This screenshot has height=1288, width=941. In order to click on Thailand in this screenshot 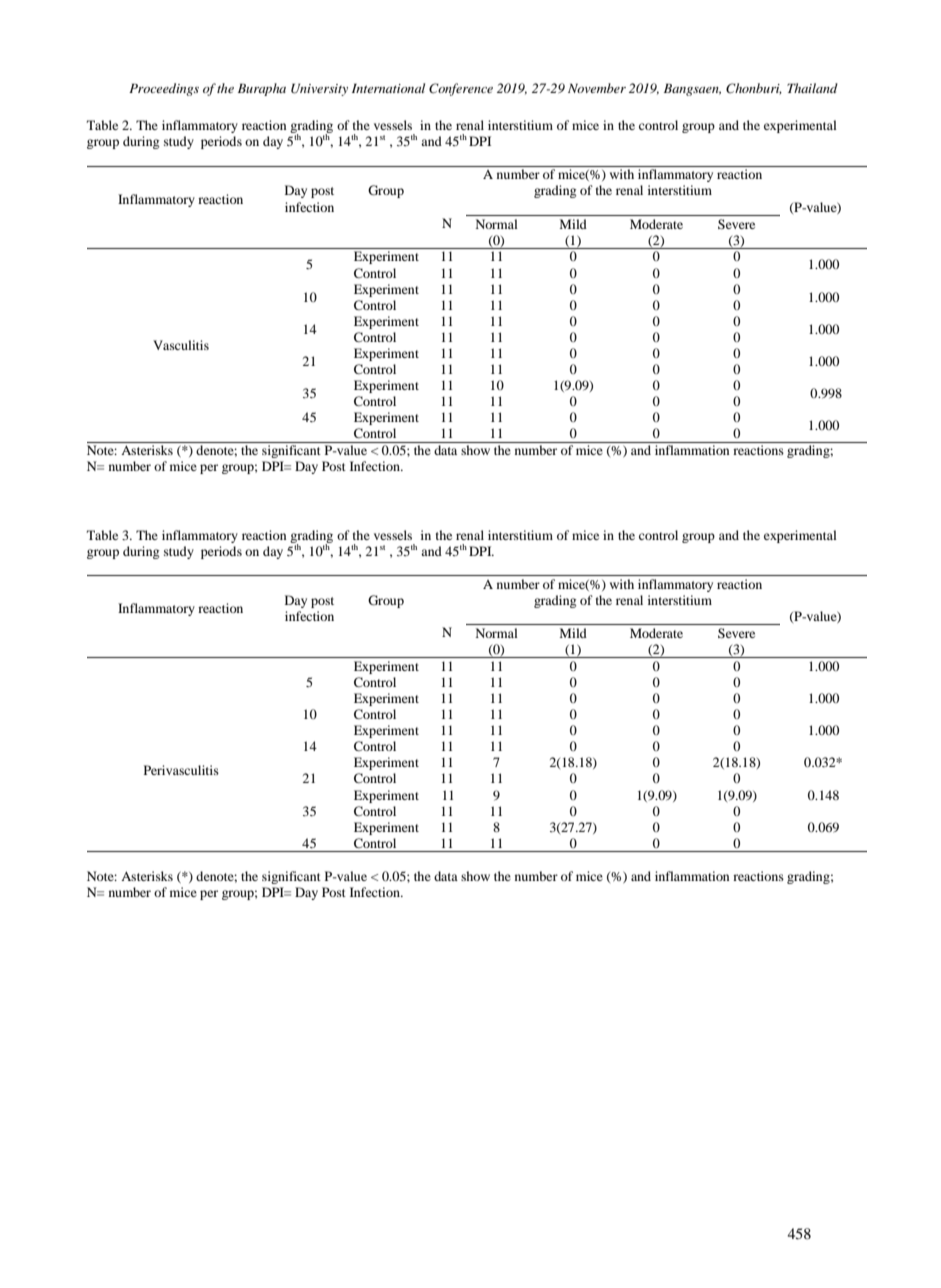, I will do `click(812, 88)`.
